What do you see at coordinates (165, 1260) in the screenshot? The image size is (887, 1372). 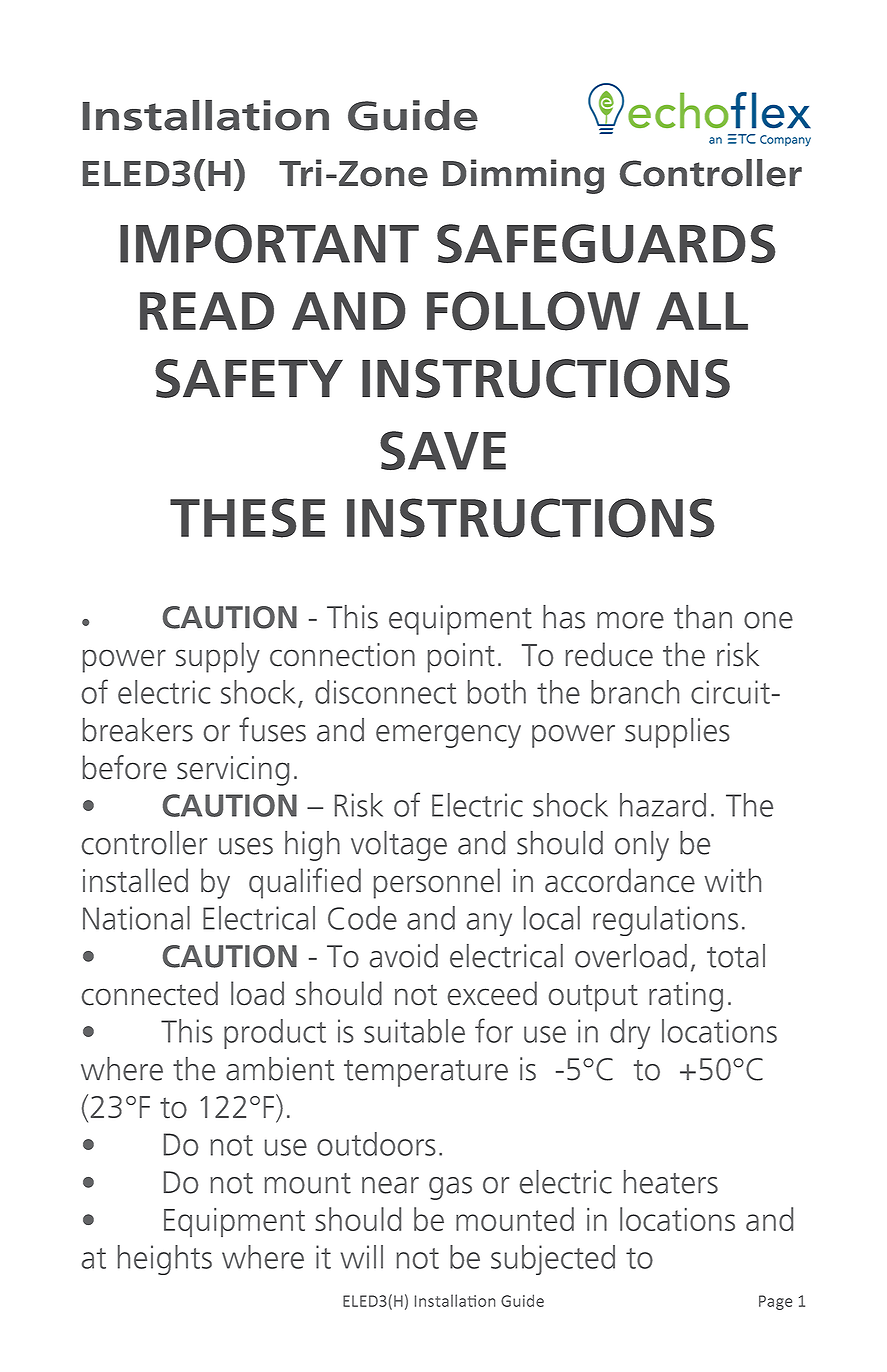 I see `heights` at bounding box center [165, 1260].
